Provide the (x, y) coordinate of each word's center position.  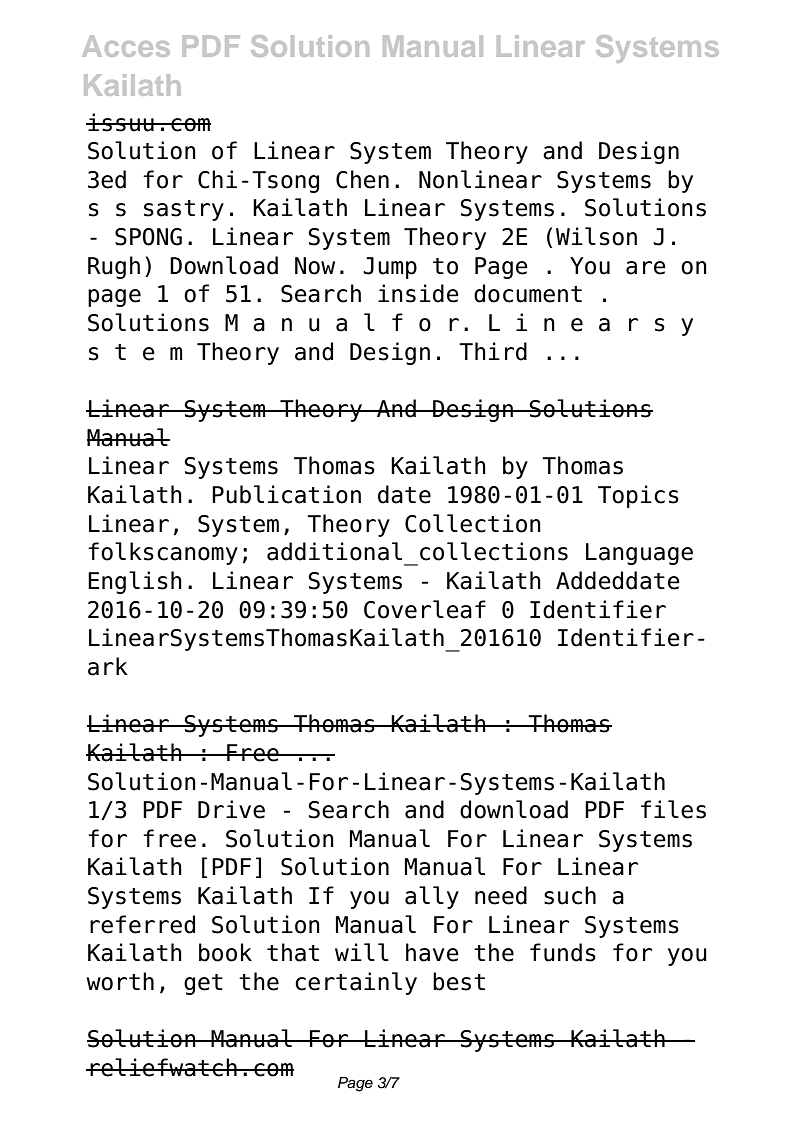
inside (418, 293)
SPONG (148, 237)
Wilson (596, 236)
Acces (126, 46)
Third (493, 351)
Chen (362, 179)
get (203, 984)
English (135, 582)
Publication (286, 494)
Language (639, 554)
